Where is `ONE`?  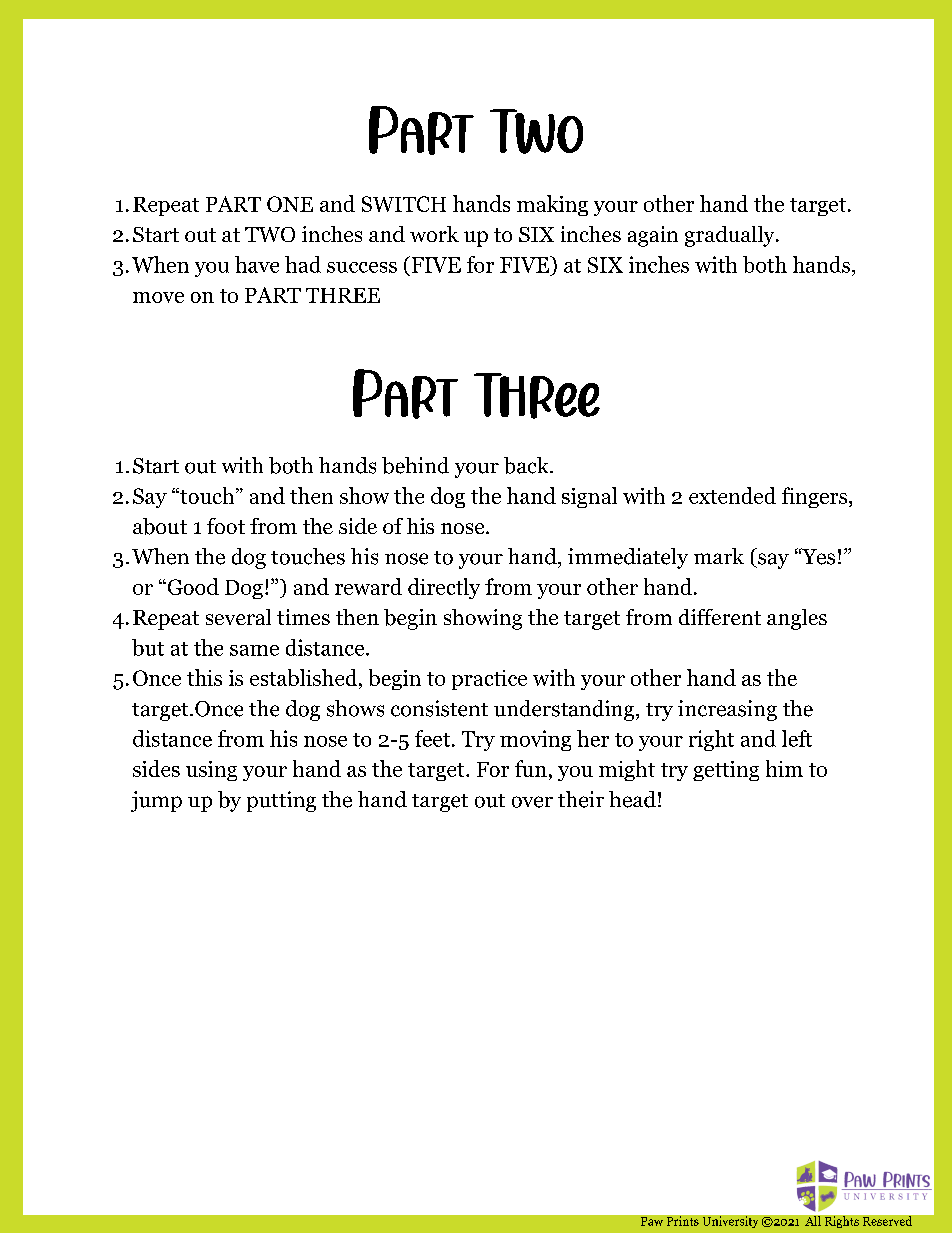 ONE is located at coordinates (290, 204).
